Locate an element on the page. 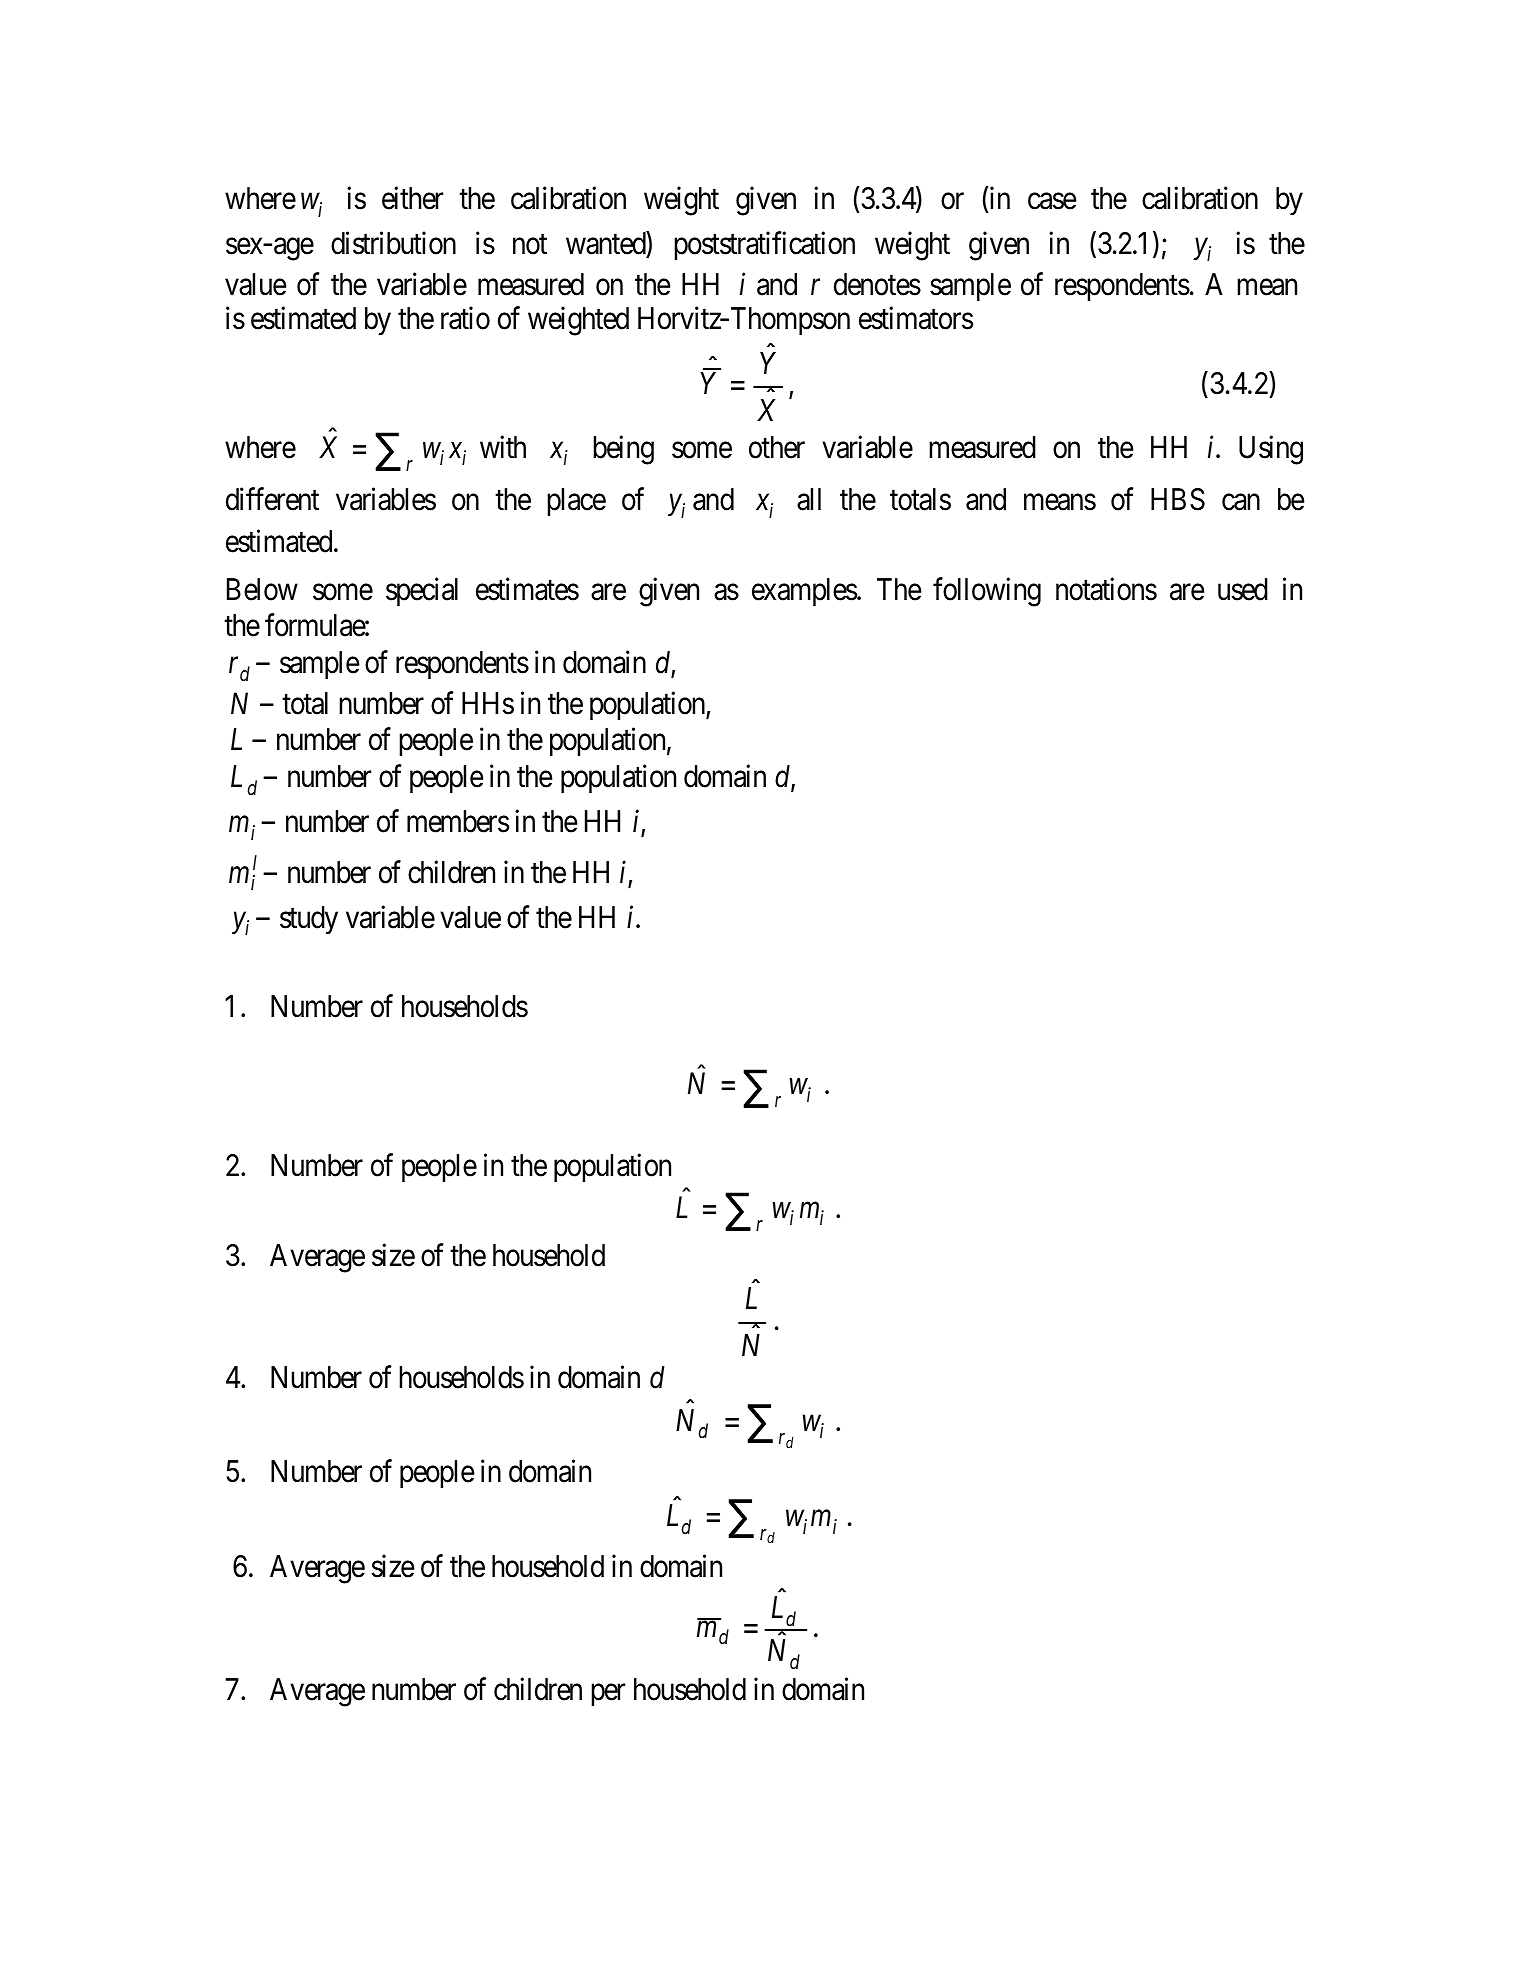  per is located at coordinates (608, 1695).
